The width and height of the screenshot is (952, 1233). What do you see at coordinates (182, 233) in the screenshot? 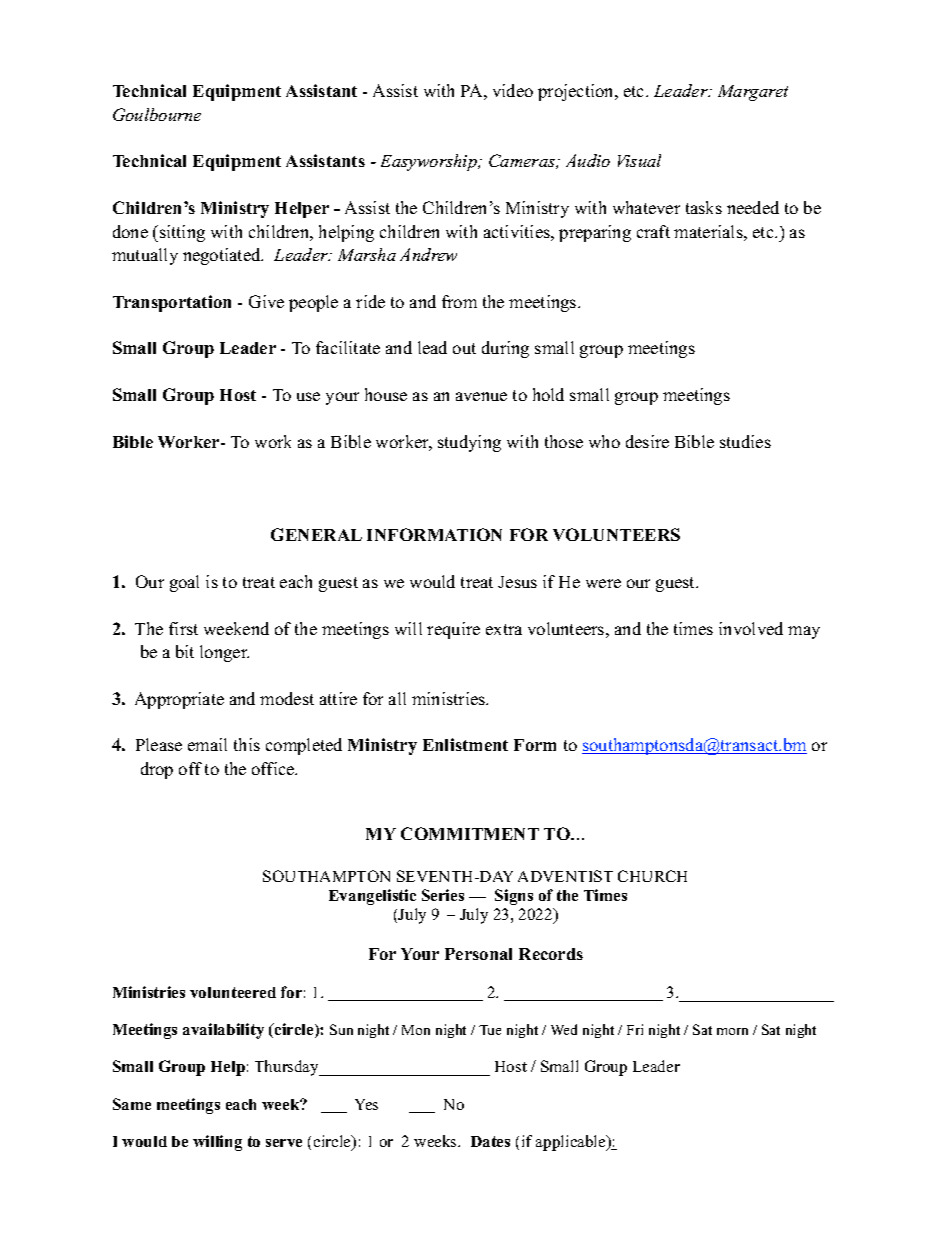
I see `sitting` at bounding box center [182, 233].
